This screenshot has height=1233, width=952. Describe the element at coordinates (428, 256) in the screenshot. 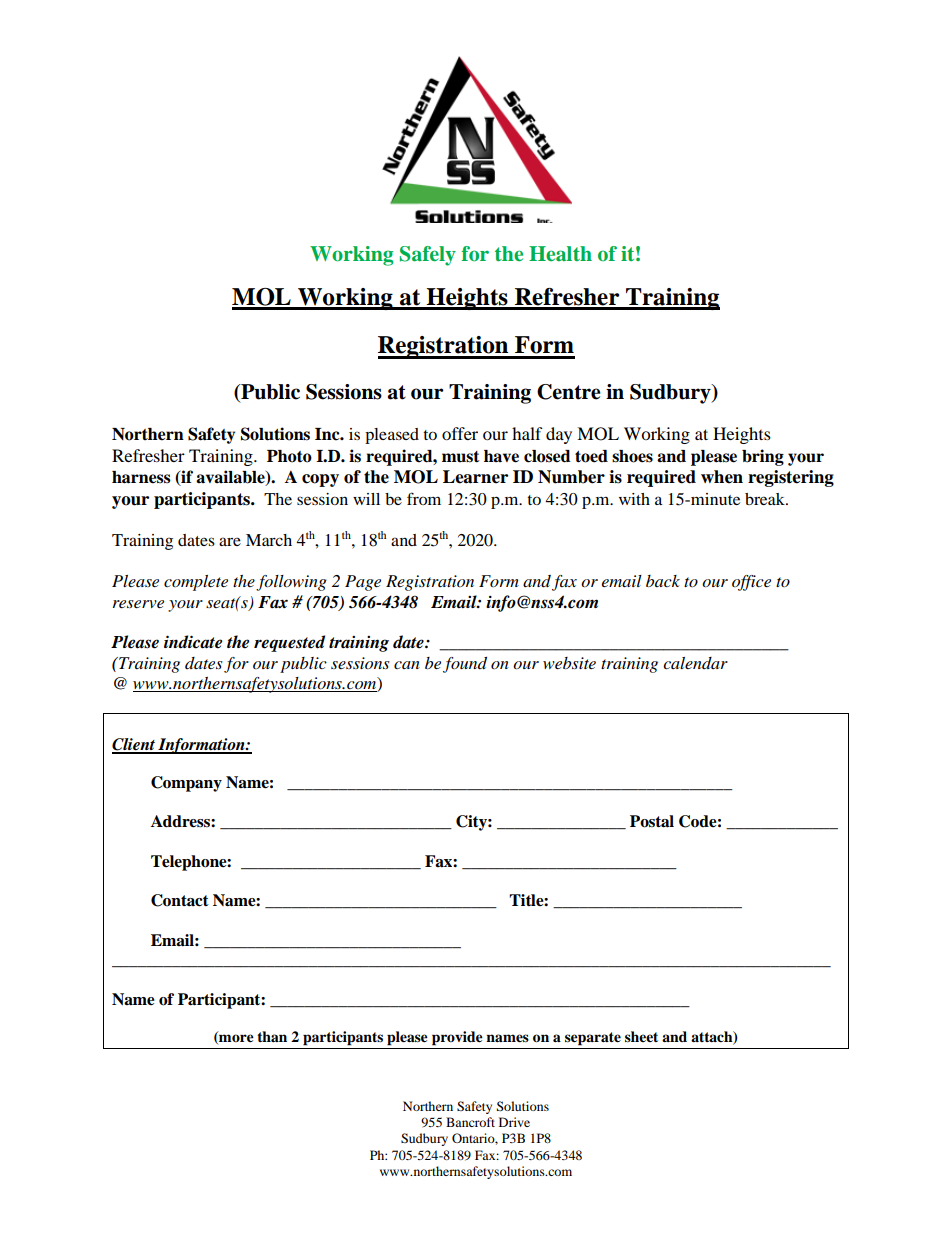

I see `Safely` at that location.
